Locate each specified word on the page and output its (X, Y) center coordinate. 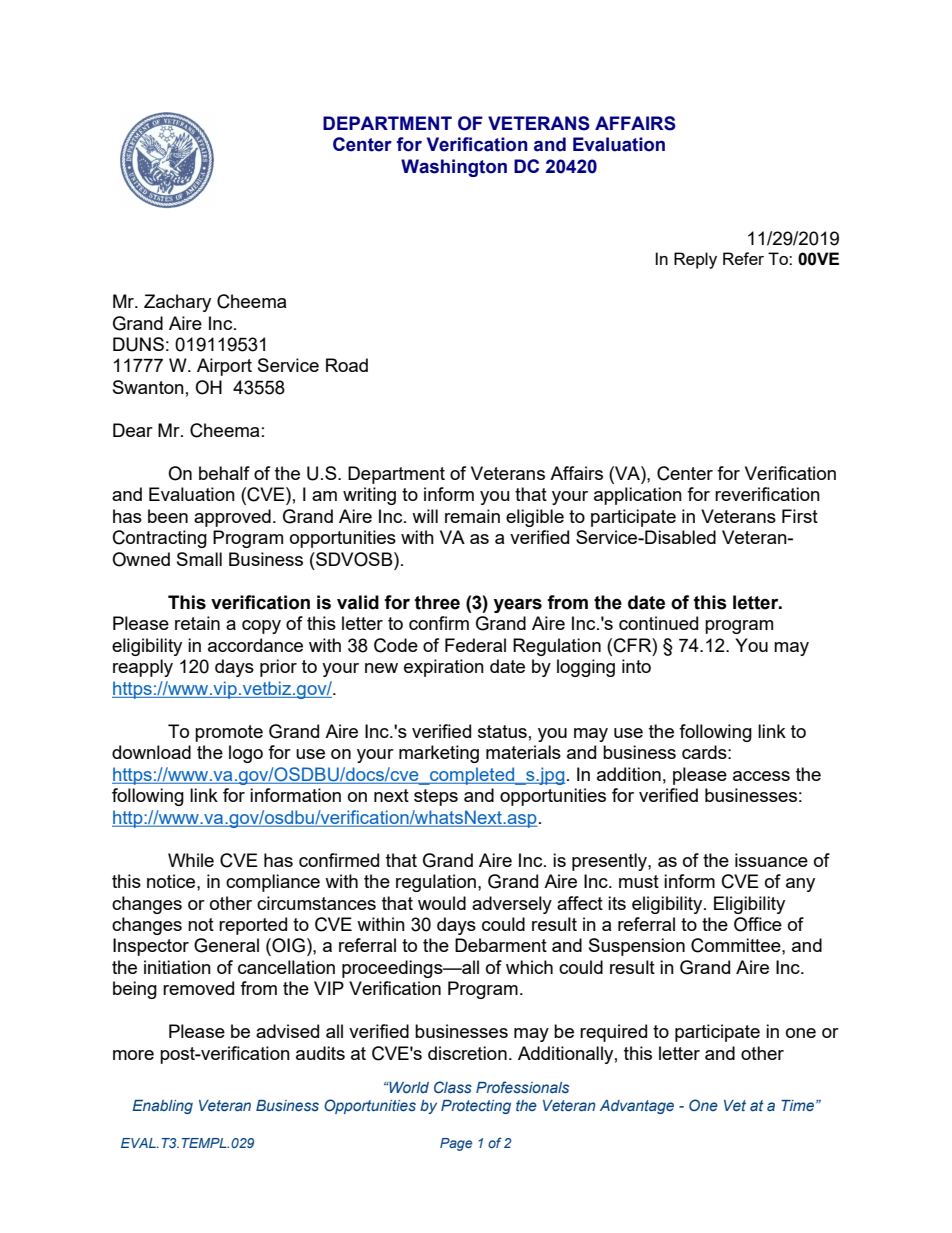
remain (472, 516)
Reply (695, 260)
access (761, 776)
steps (436, 797)
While (191, 860)
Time (799, 1105)
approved (232, 518)
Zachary (177, 303)
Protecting (476, 1107)
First (800, 516)
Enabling (162, 1107)
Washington (454, 168)
